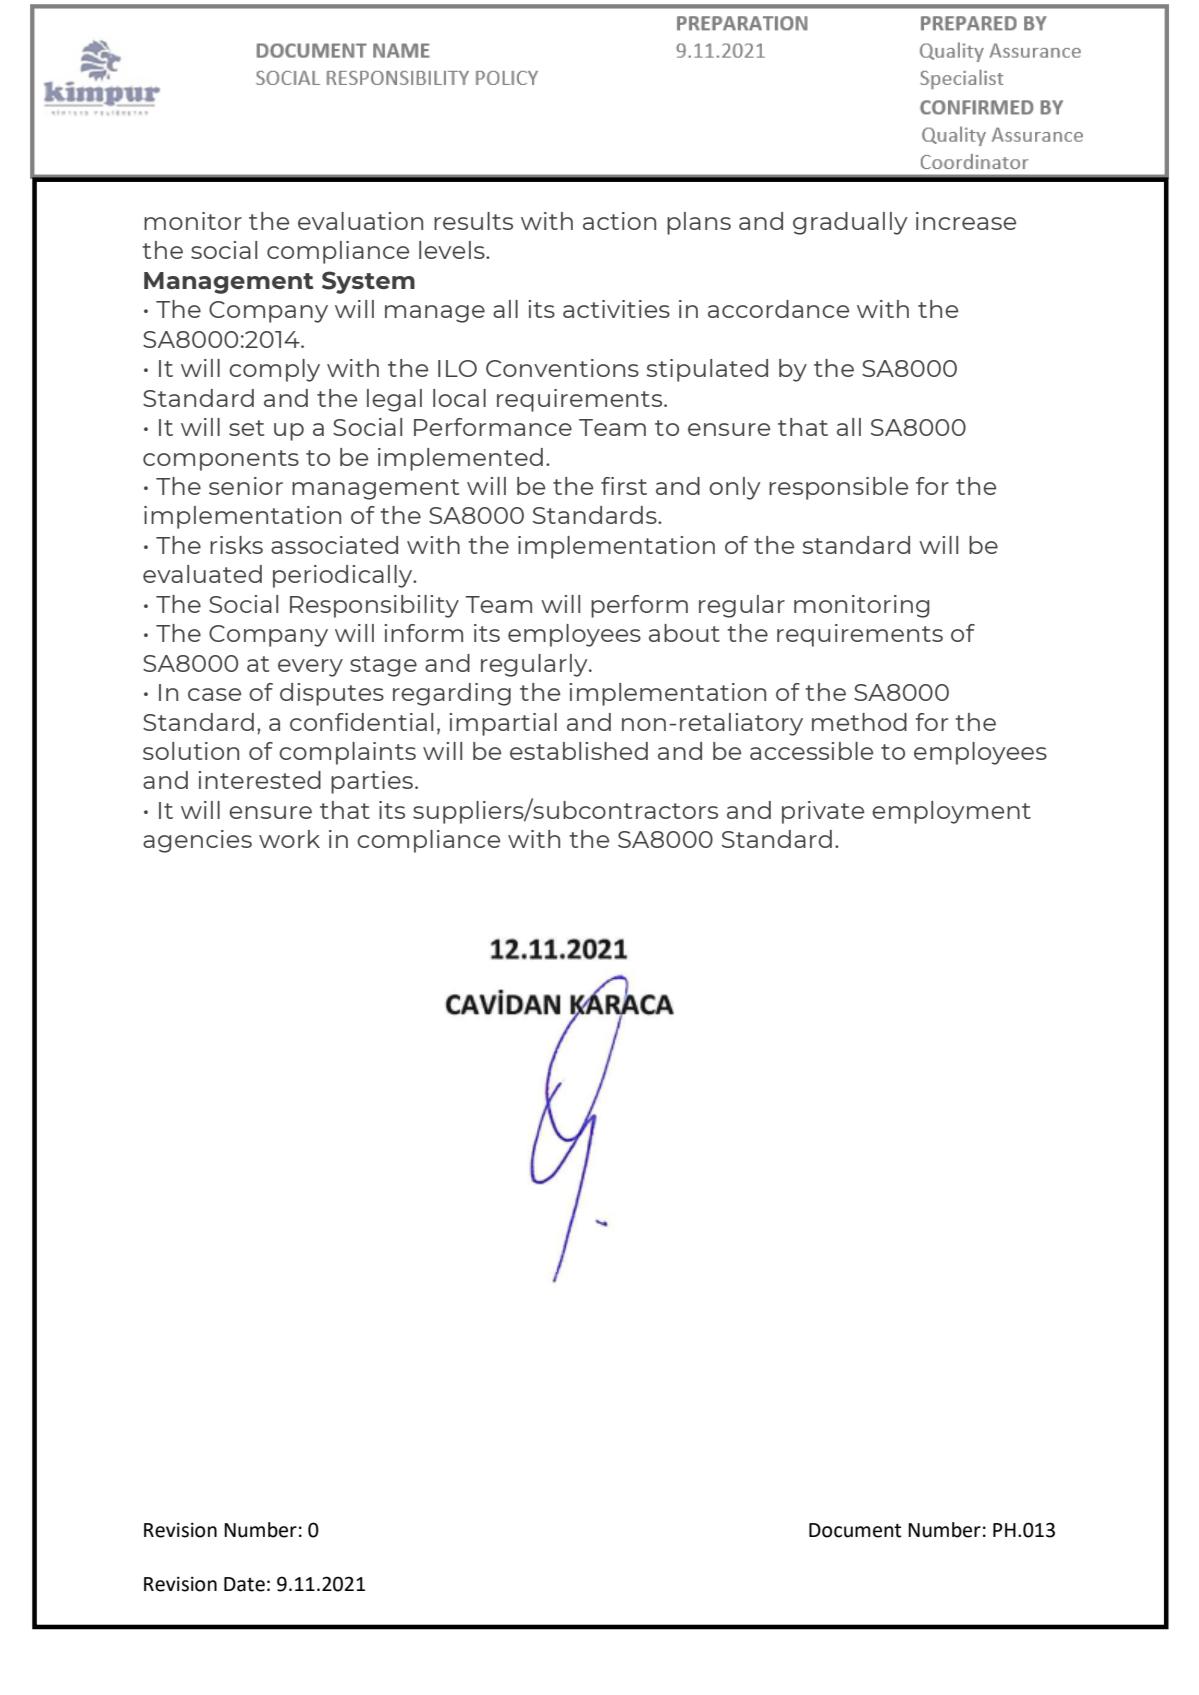 The height and width of the document is (1695, 1199). What do you see at coordinates (850, 223) in the document?
I see `gradually` at bounding box center [850, 223].
